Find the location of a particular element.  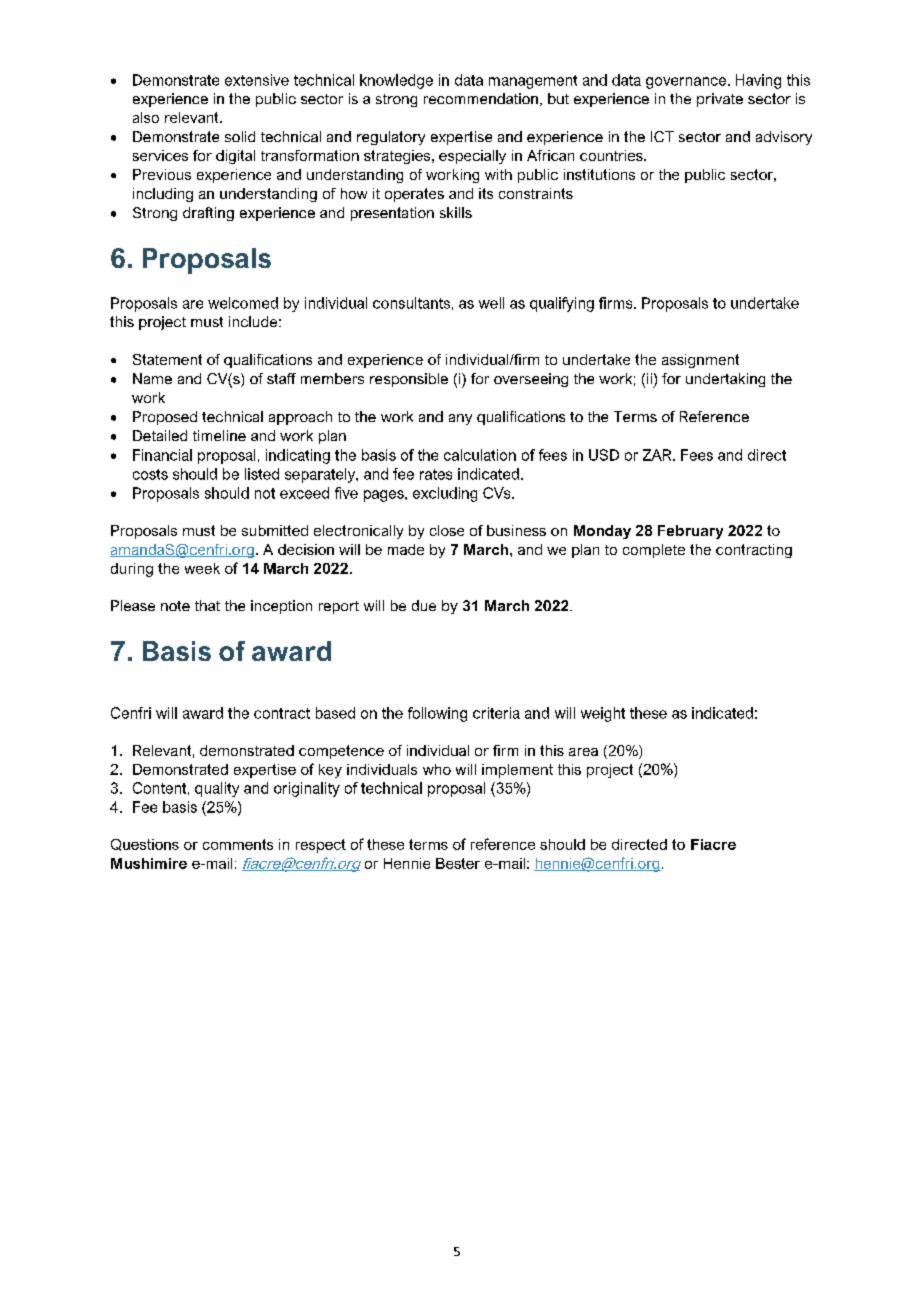

Bester is located at coordinates (458, 863).
